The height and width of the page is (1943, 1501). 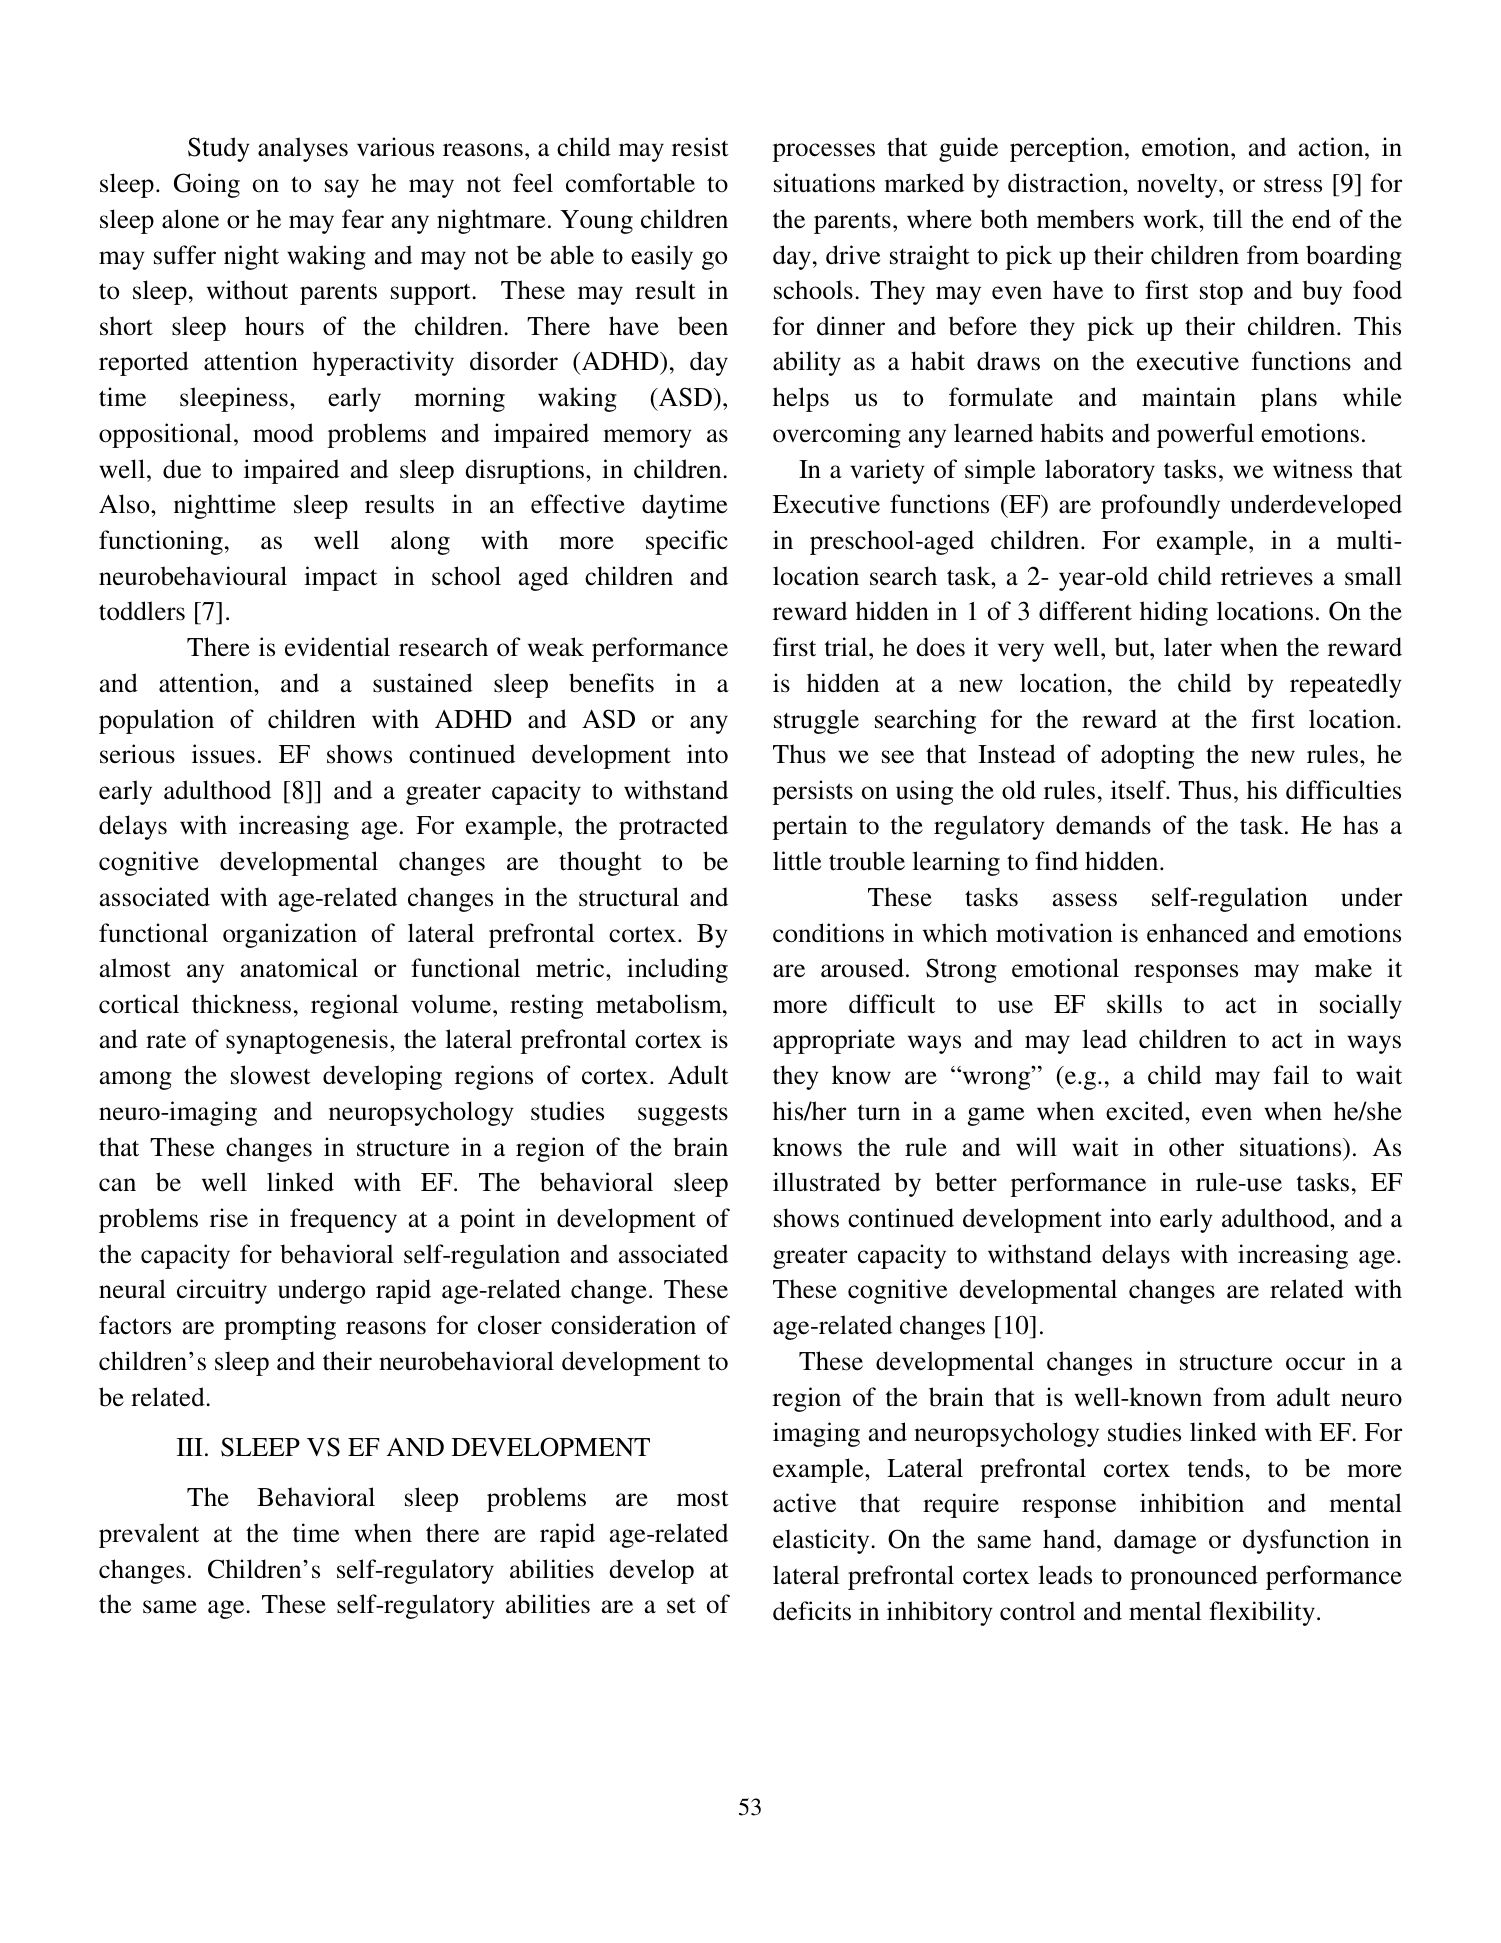 I want to click on till, so click(x=1227, y=219).
